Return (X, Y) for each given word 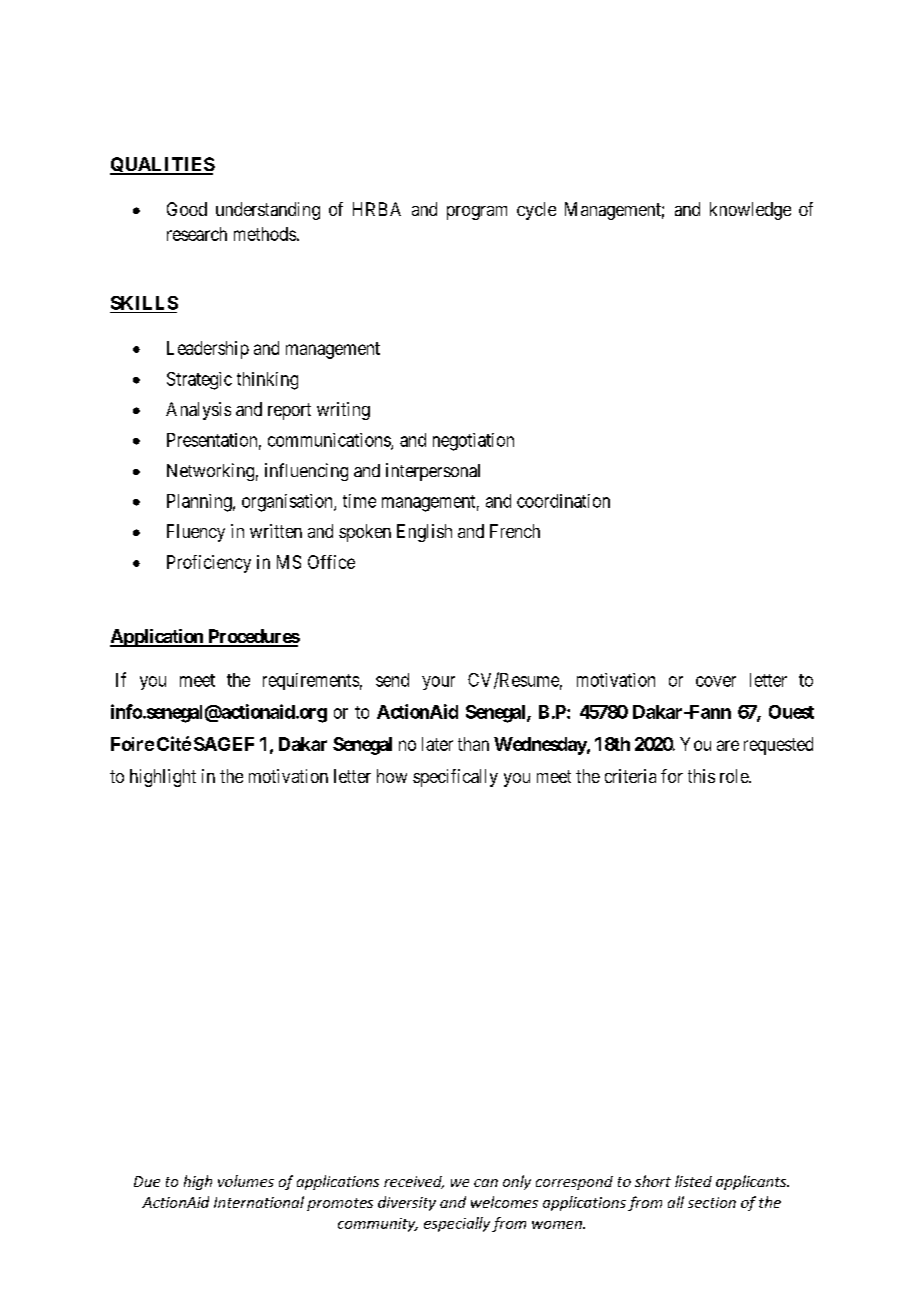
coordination (563, 501)
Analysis (198, 411)
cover (716, 681)
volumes (246, 1181)
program (477, 213)
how (392, 776)
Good (187, 209)
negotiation (473, 442)
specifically (455, 778)
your (438, 683)
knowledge (750, 211)
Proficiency (209, 564)
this (701, 776)
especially (457, 1224)
